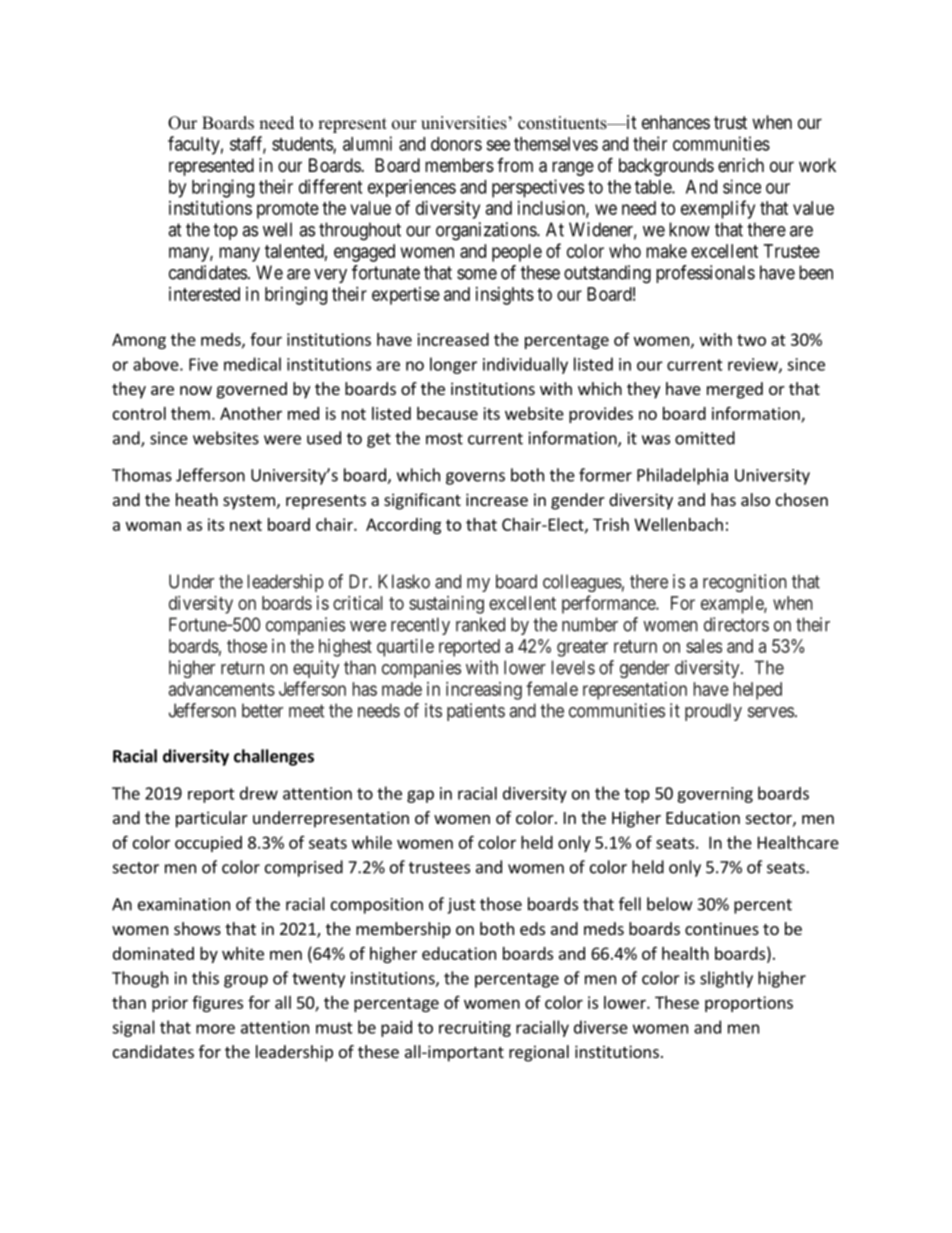  What do you see at coordinates (456, 144) in the image?
I see `donors` at bounding box center [456, 144].
